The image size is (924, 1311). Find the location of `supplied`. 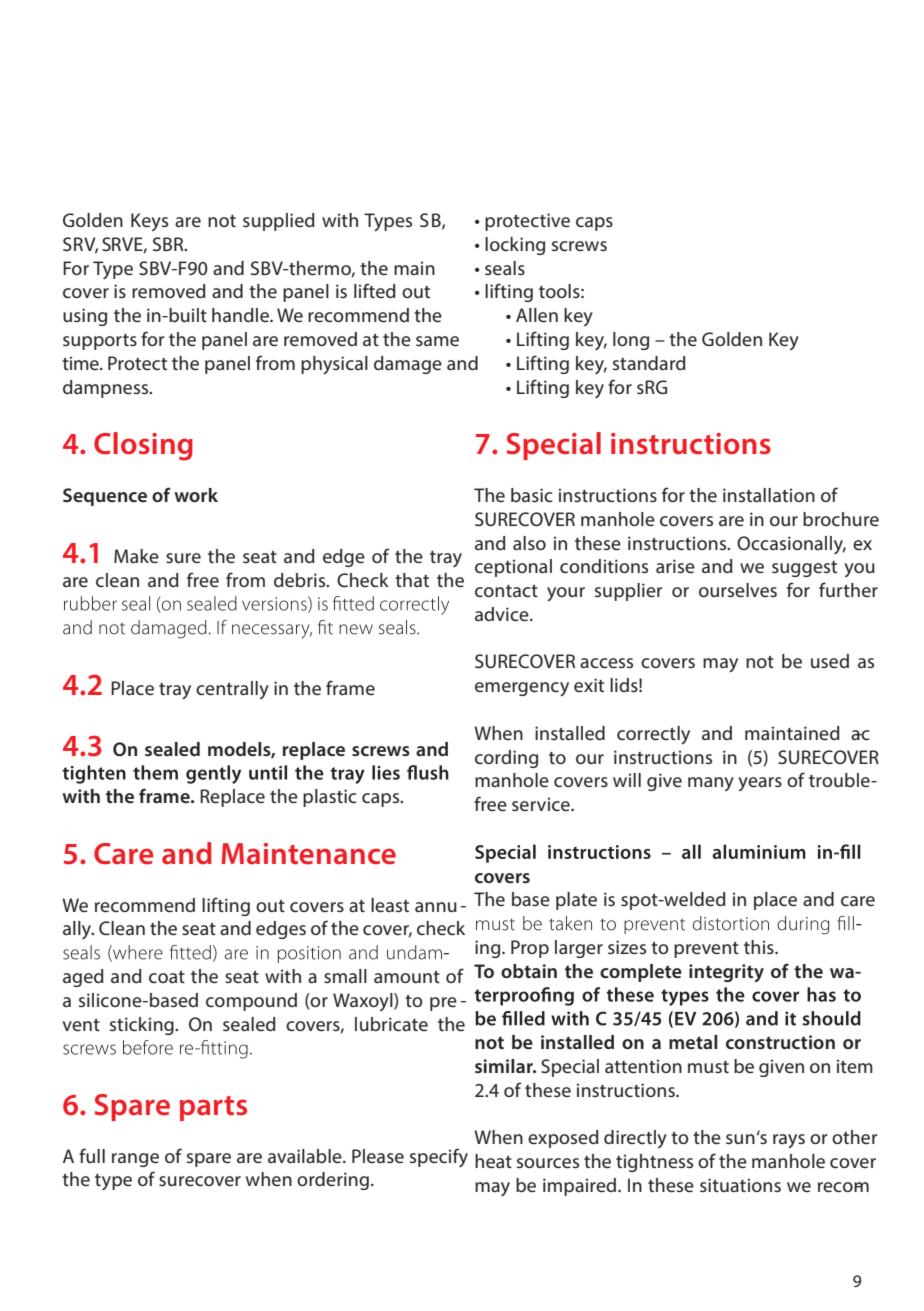

supplied is located at coordinates (279, 222).
